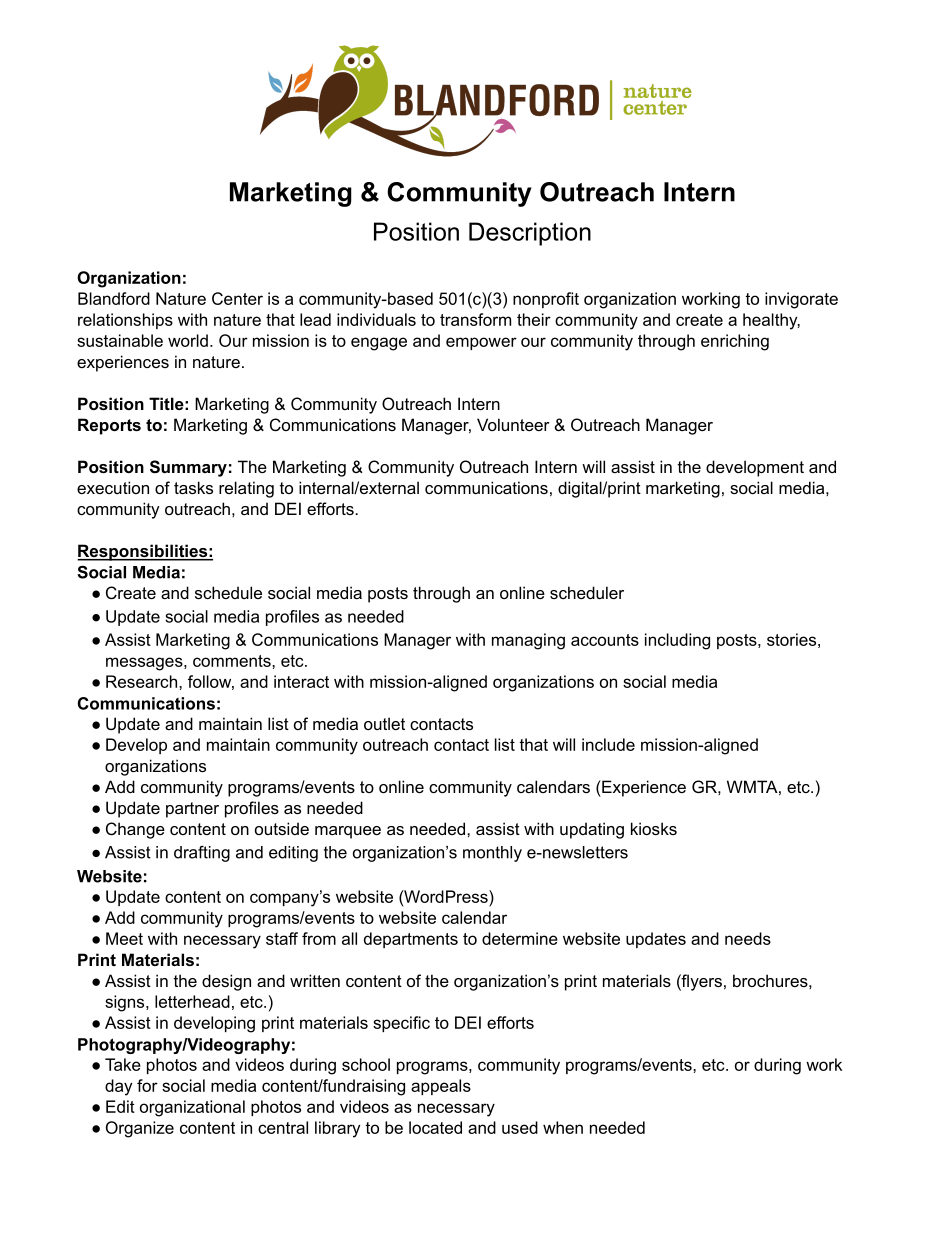 The image size is (952, 1233). Describe the element at coordinates (237, 298) in the screenshot. I see `Center` at that location.
